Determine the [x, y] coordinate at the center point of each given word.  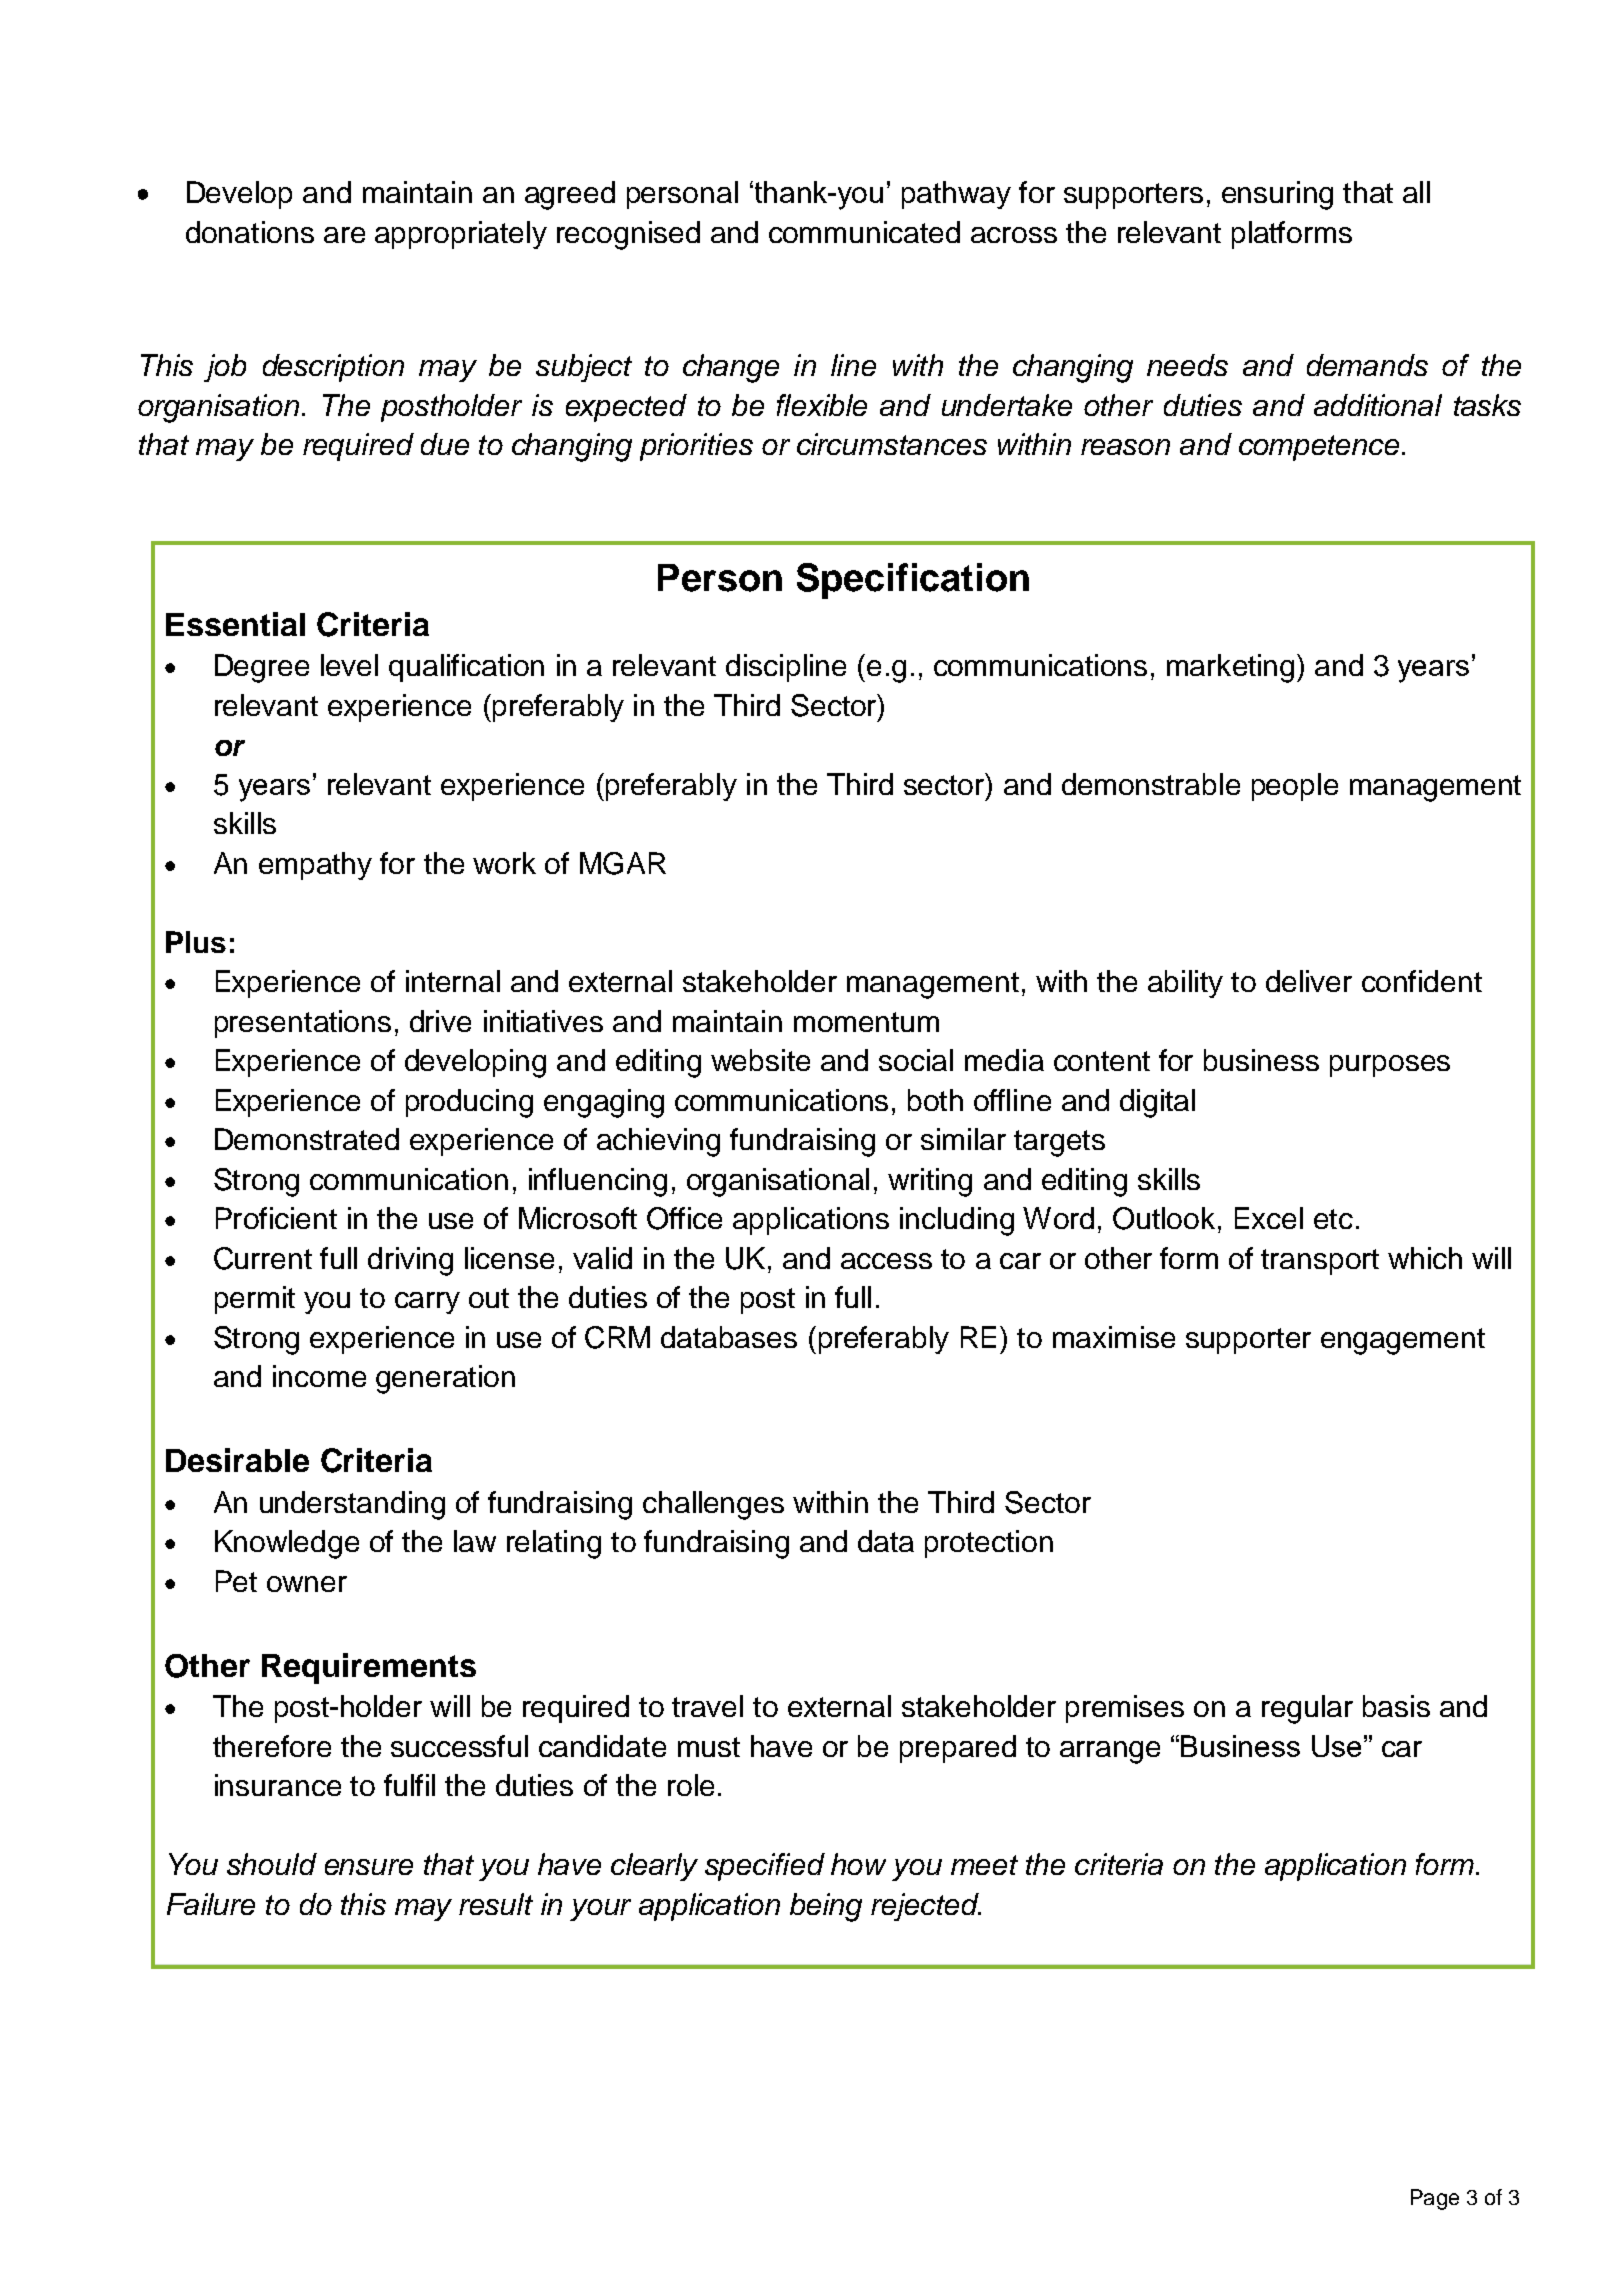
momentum [866, 1022]
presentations [303, 1024]
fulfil [409, 1785]
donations [250, 232]
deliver [1309, 981]
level [349, 665]
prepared [958, 1749]
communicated [864, 232]
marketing [1230, 668]
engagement [1403, 1341]
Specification [913, 581]
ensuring [1277, 195]
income [319, 1376]
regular [1307, 1709]
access [886, 1261]
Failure [211, 1904]
